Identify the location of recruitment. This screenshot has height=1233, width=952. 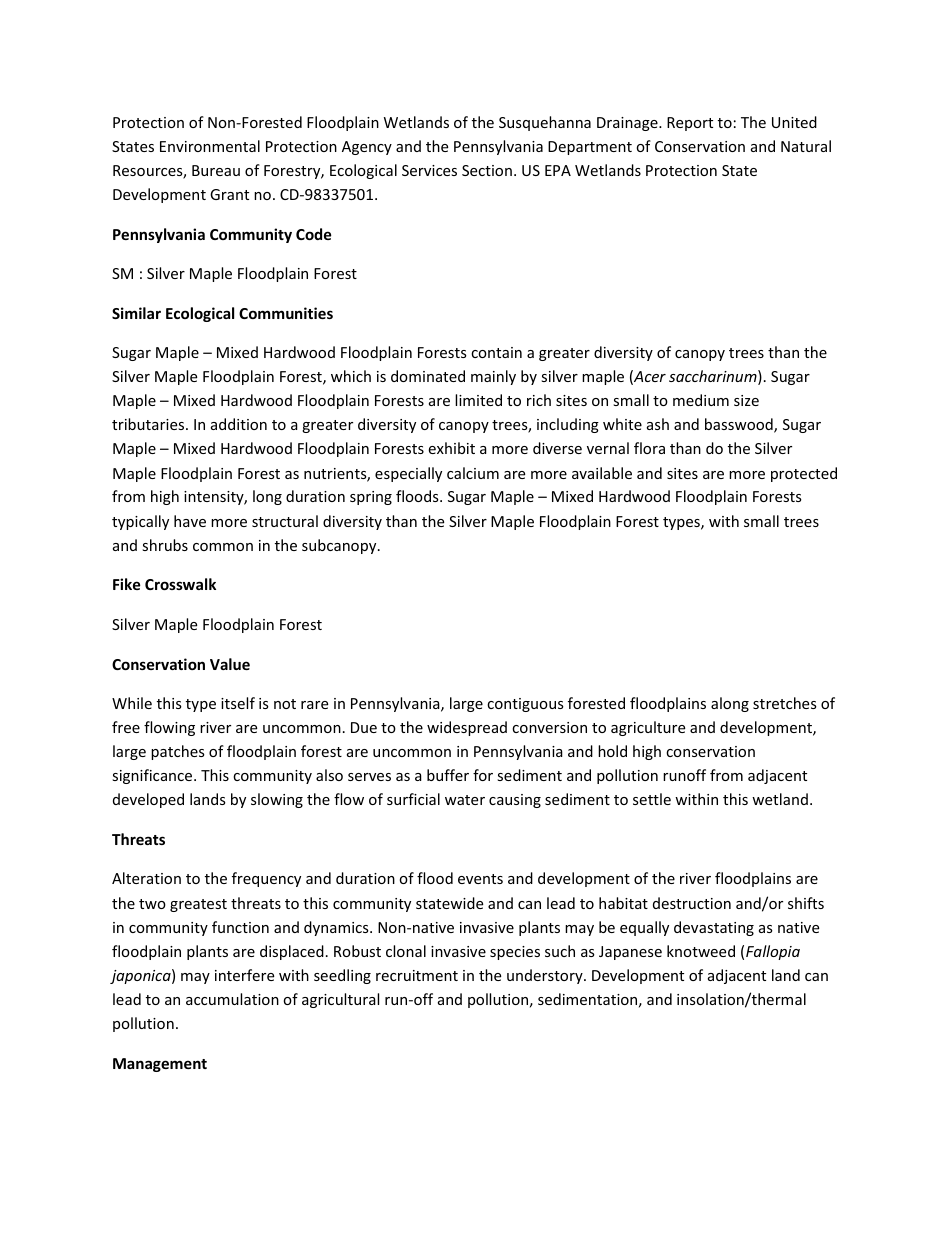
(417, 975).
